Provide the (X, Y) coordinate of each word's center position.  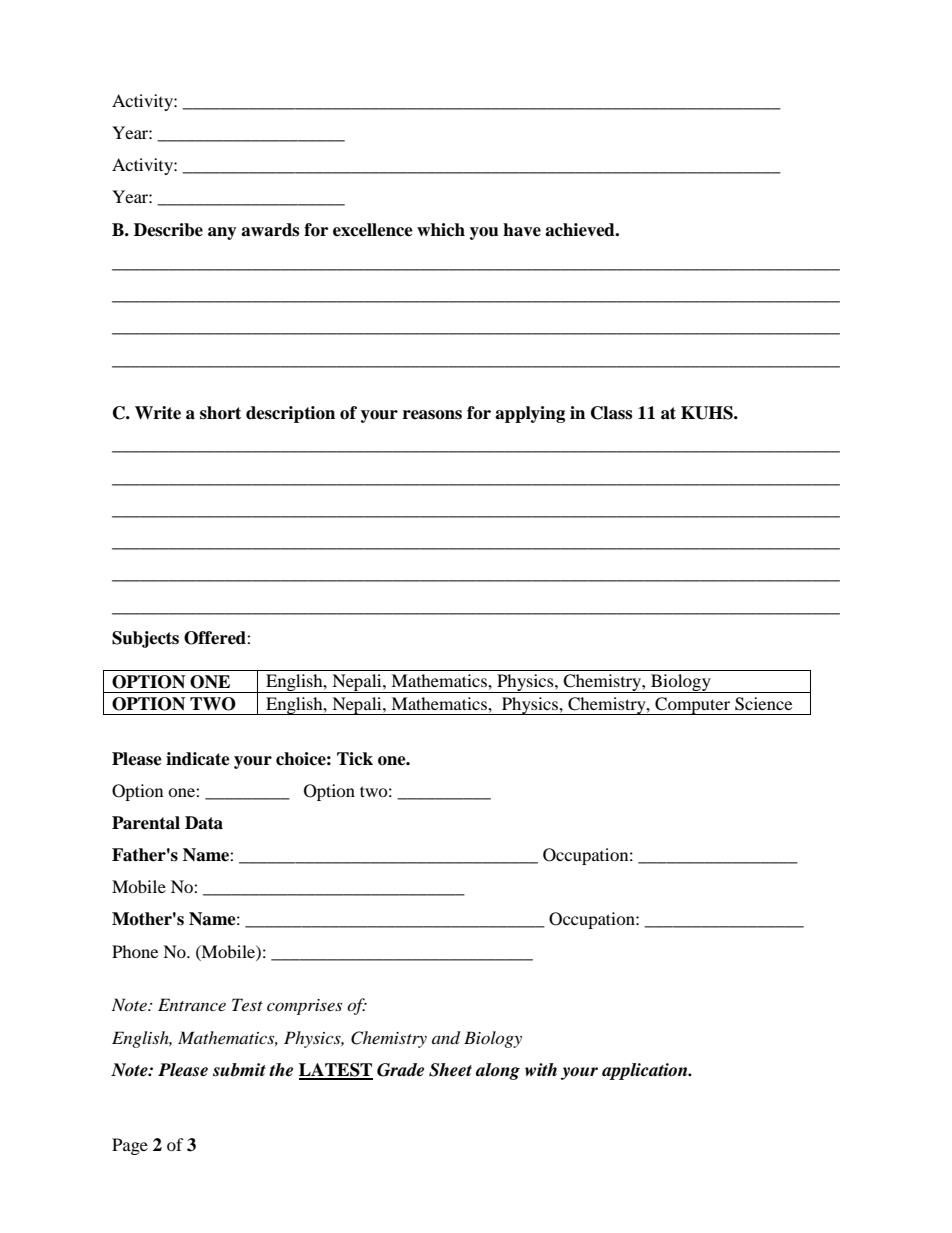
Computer (693, 706)
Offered (216, 638)
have (522, 230)
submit (239, 1070)
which (441, 230)
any (222, 233)
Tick (355, 759)
